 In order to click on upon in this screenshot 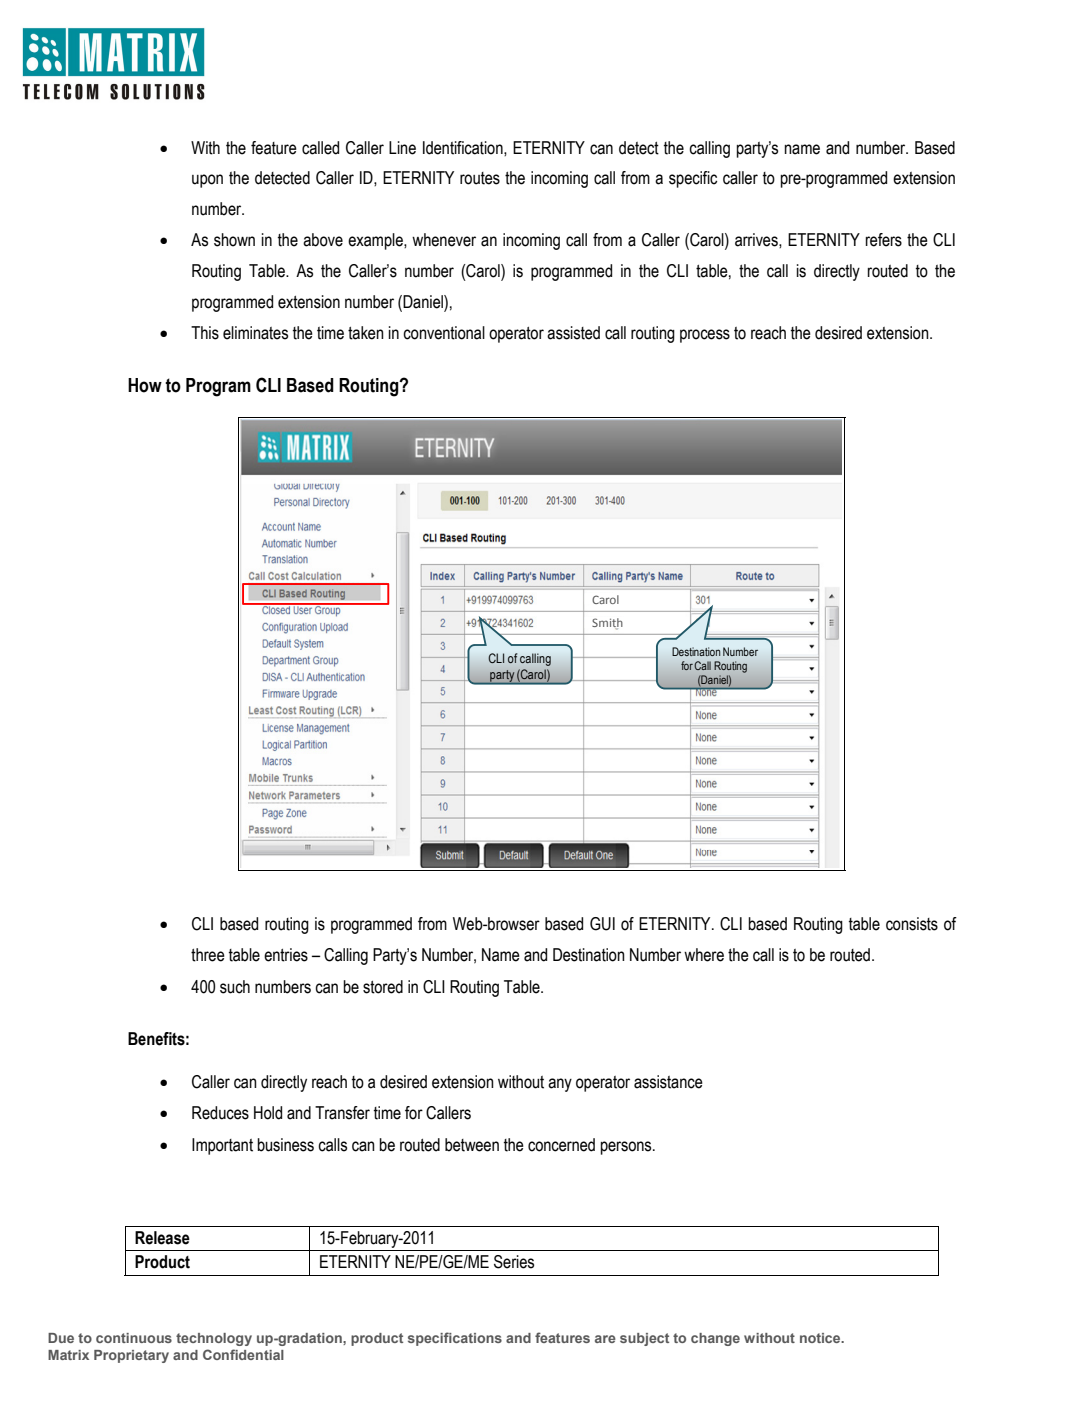, I will do `click(207, 181)`.
